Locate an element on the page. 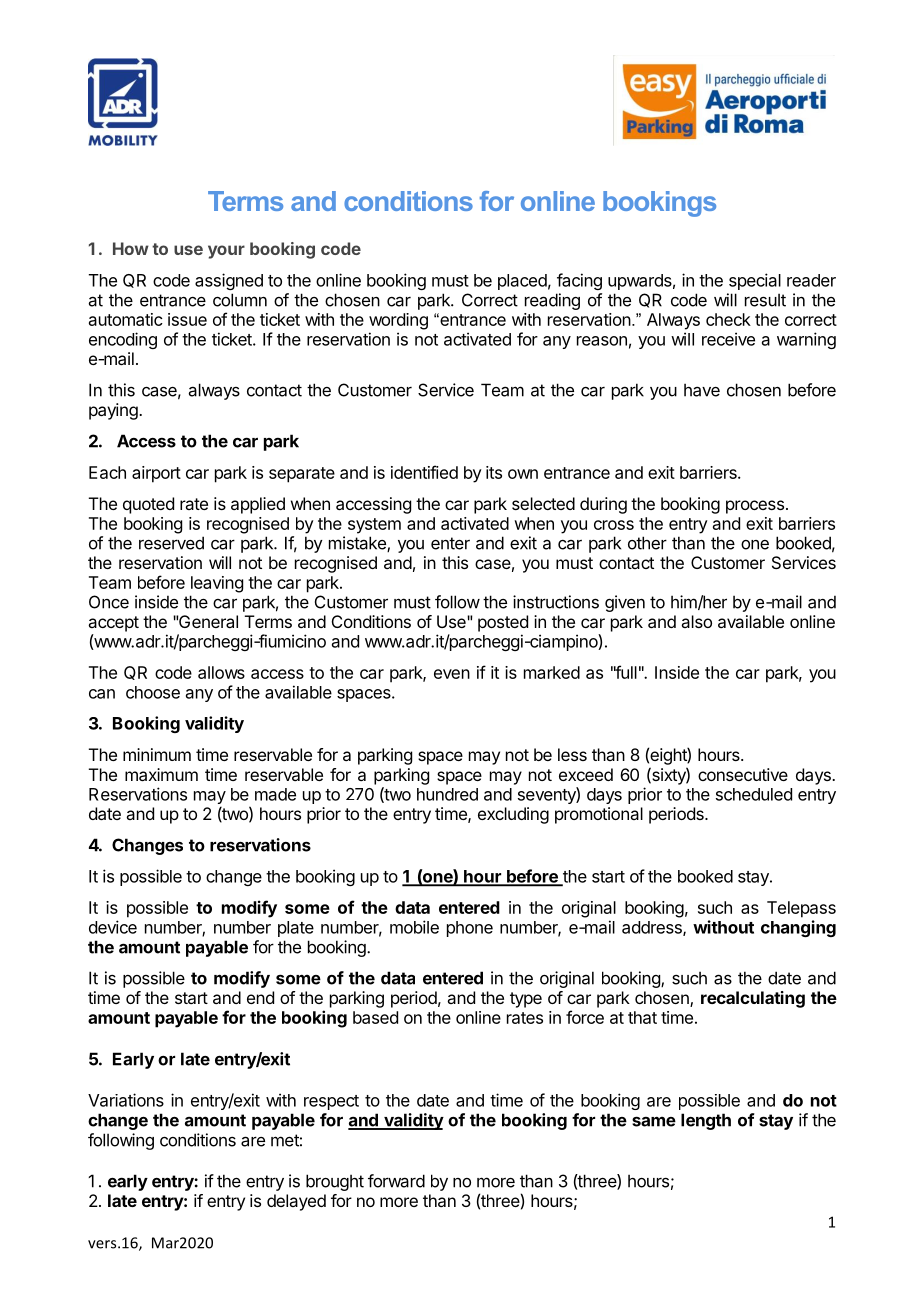 The height and width of the image is (1308, 924). device is located at coordinates (113, 927).
